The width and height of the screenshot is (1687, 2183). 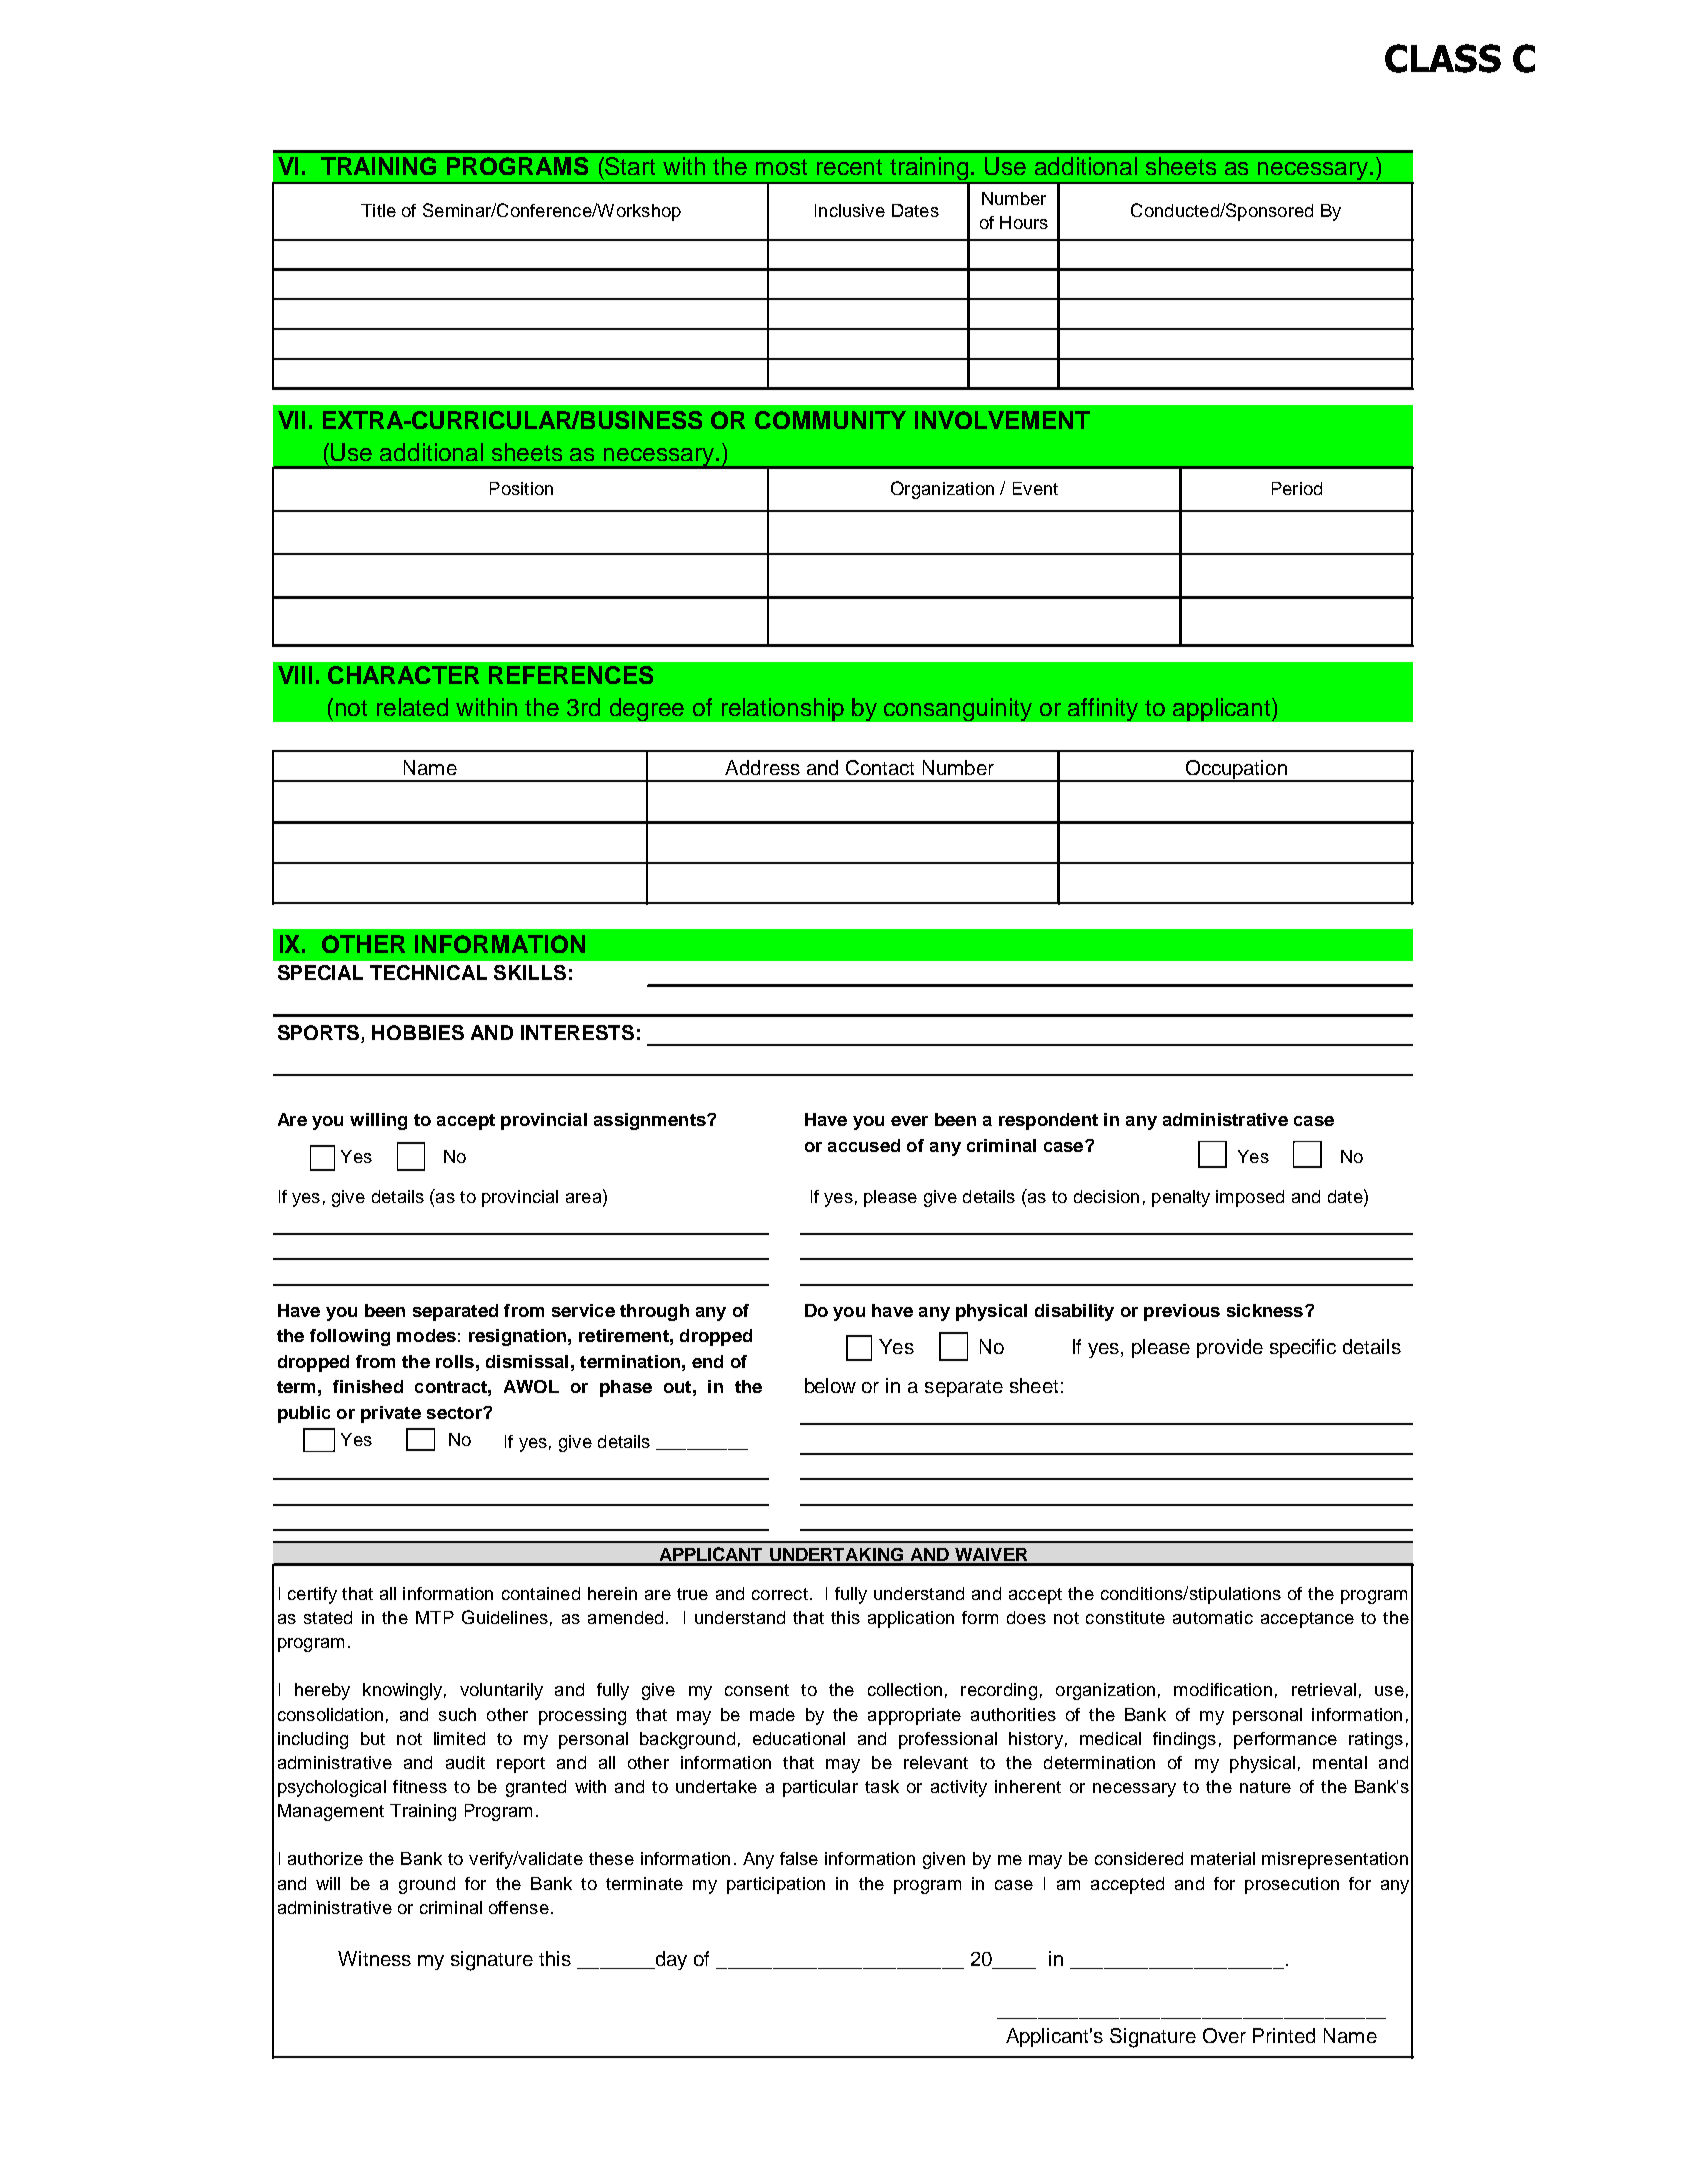 I want to click on recent, so click(x=849, y=167).
